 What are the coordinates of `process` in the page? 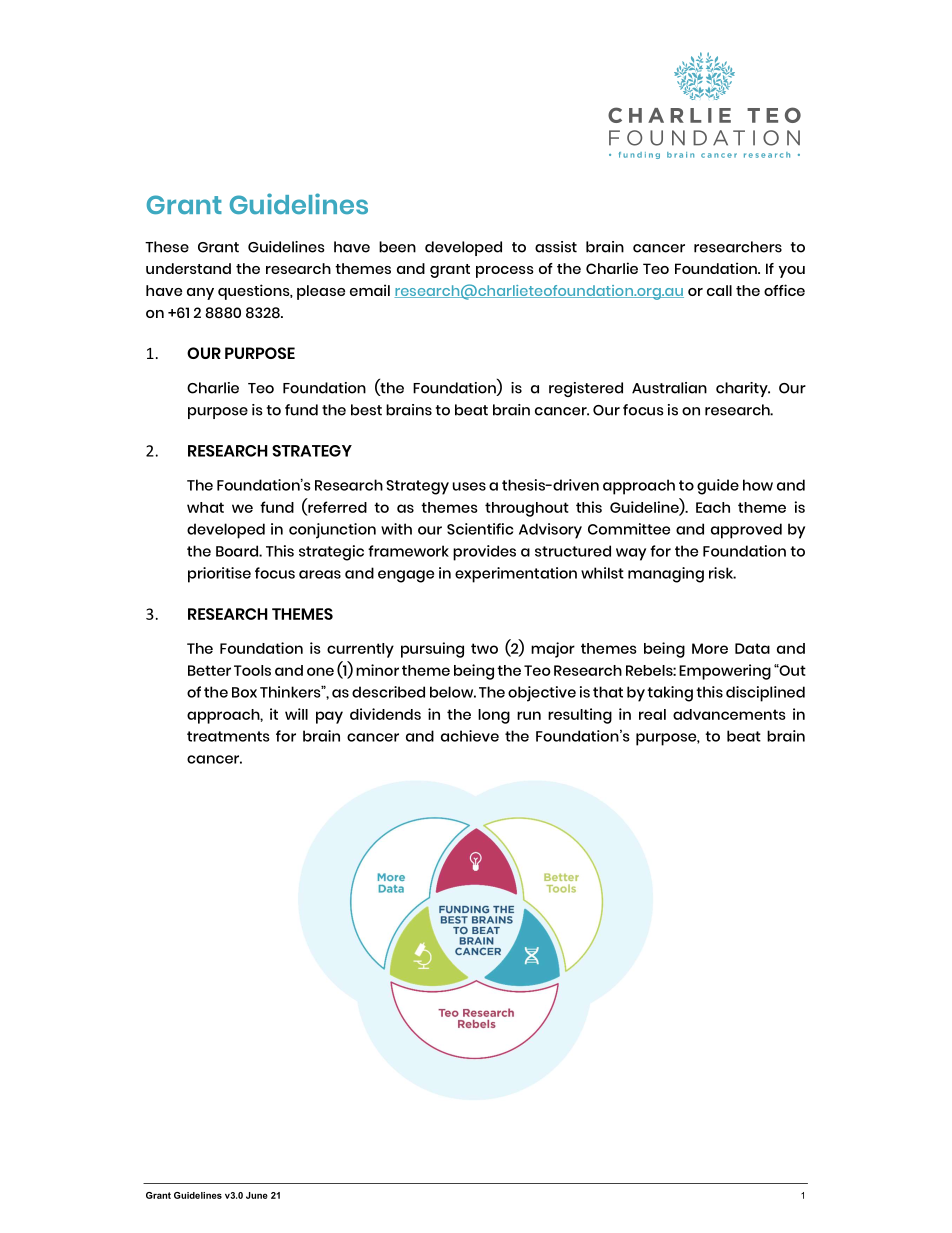 It's located at (505, 272).
